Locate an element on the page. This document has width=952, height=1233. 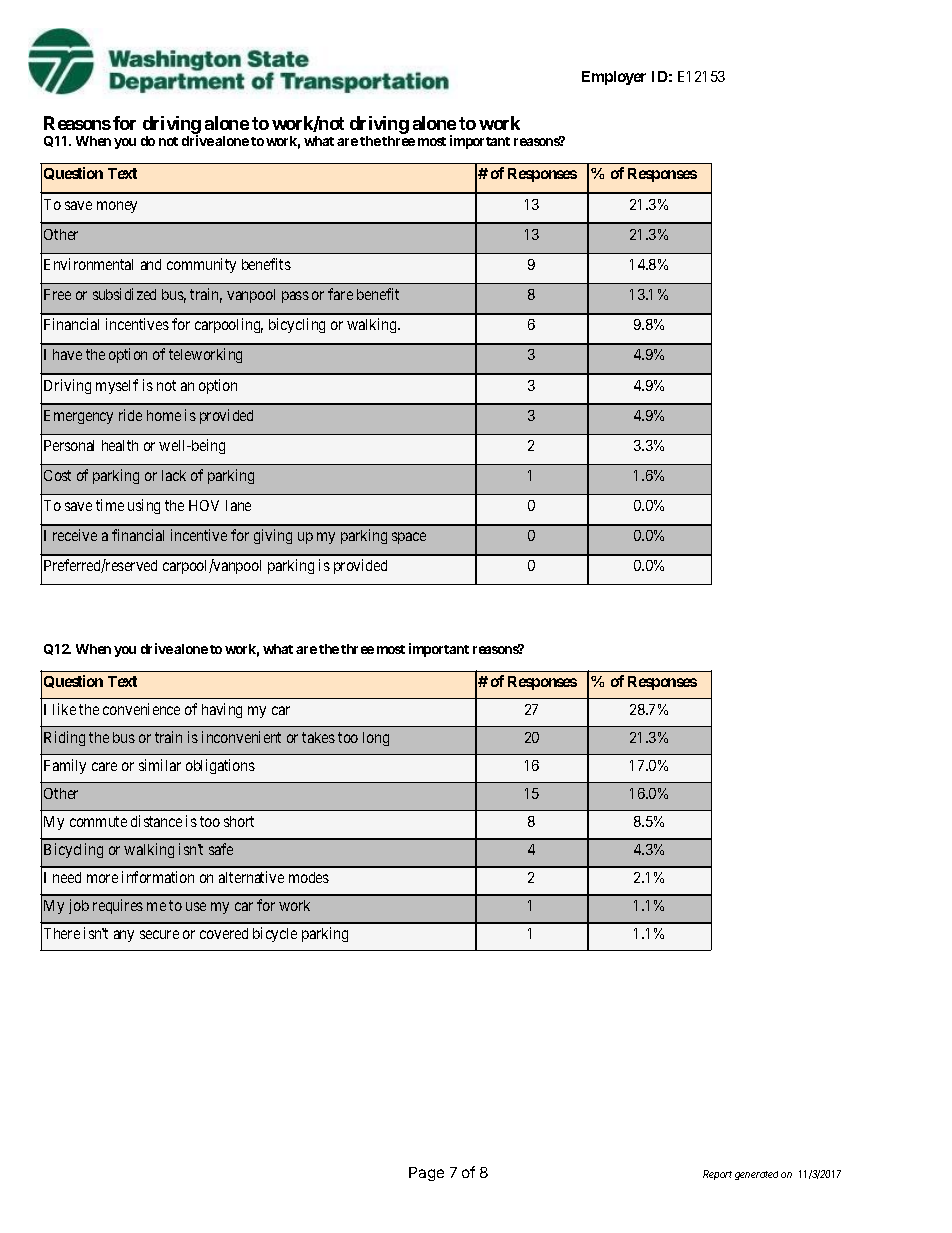
Page is located at coordinates (426, 1174).
